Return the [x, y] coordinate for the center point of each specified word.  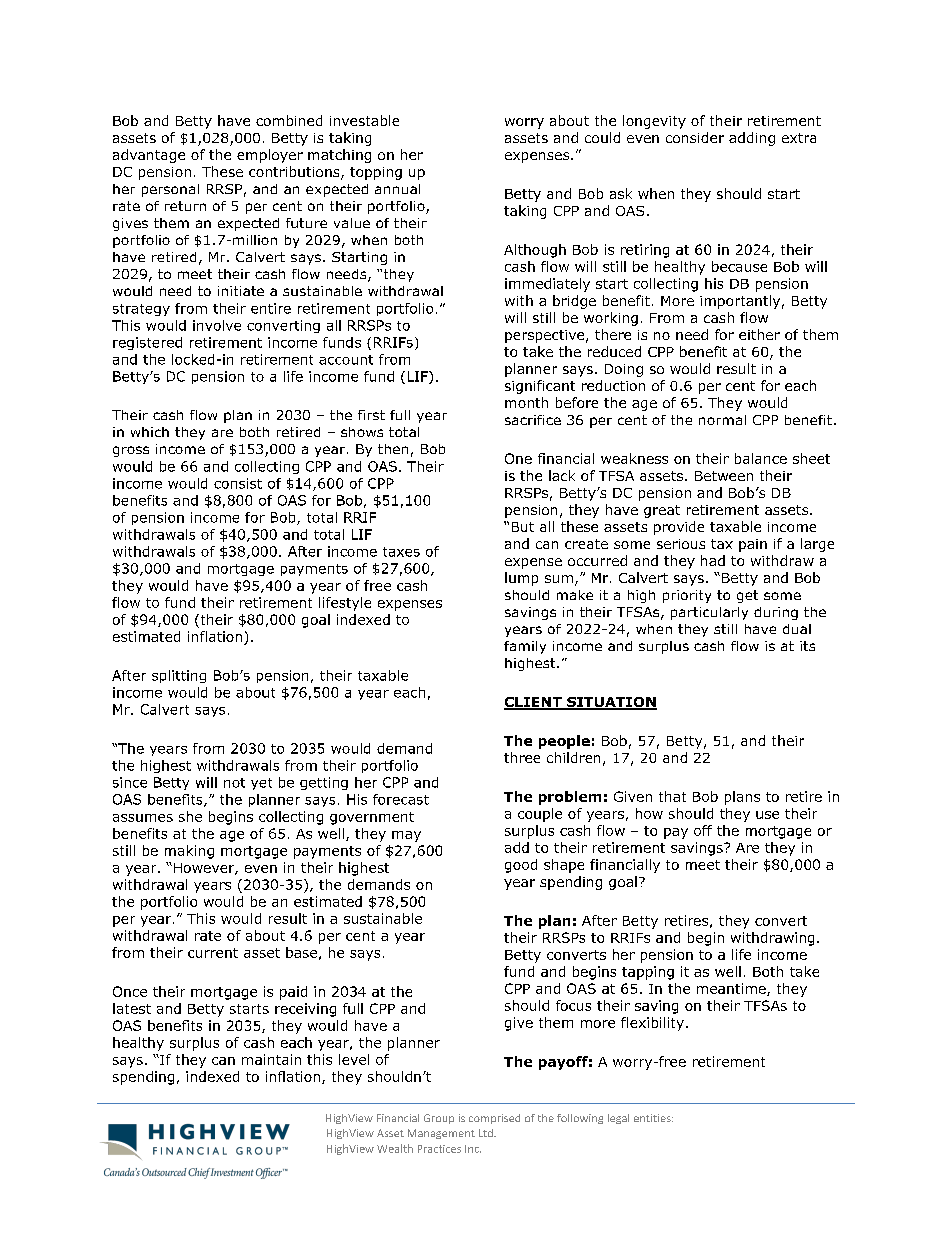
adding [752, 139]
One [518, 458]
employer [270, 156]
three [522, 757]
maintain [271, 1059]
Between [724, 476]
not [234, 783]
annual [397, 189]
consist [238, 483]
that [672, 796]
